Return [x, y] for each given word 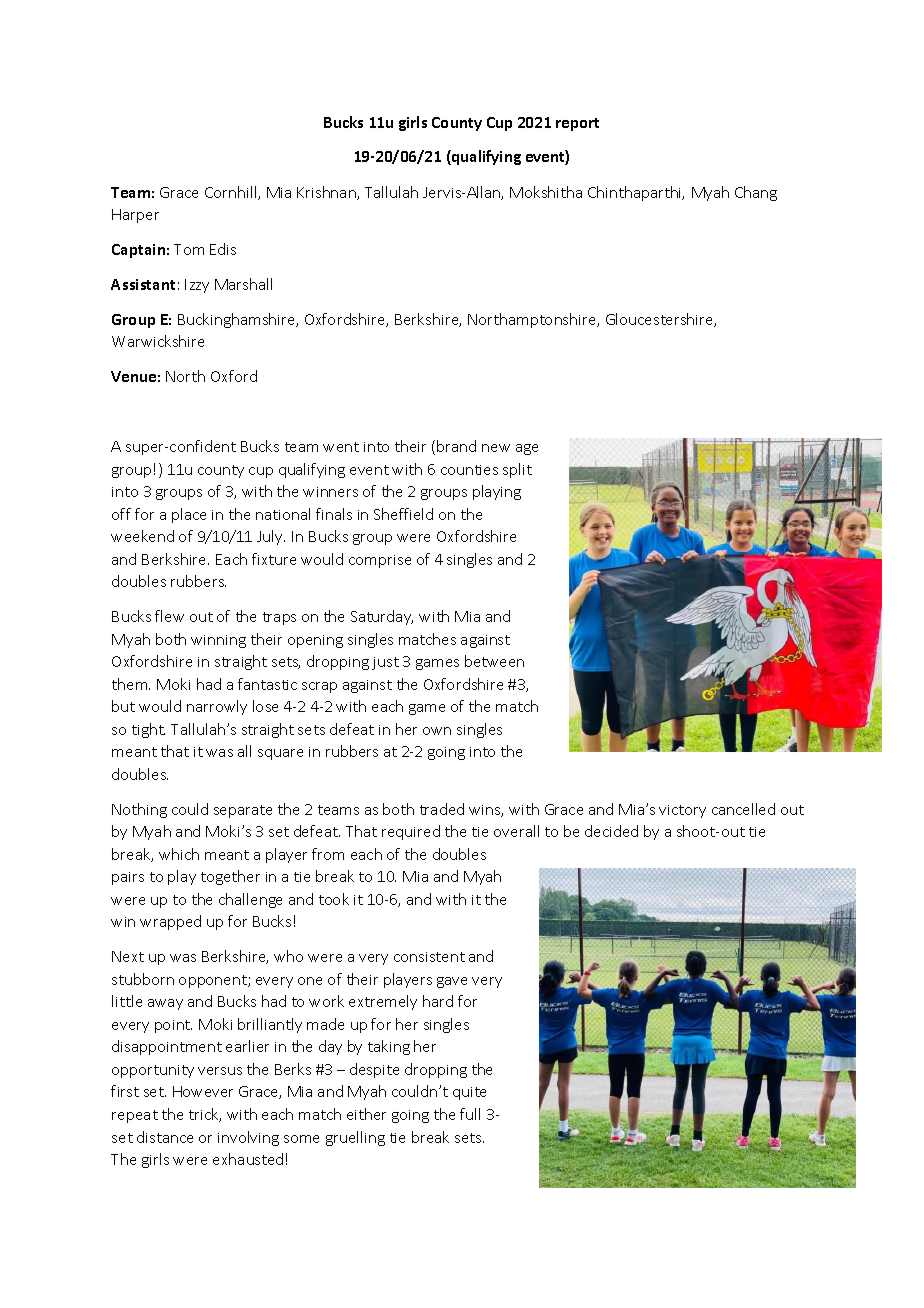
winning [218, 641]
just [385, 663]
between [494, 661]
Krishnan [327, 193]
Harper [135, 216]
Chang [756, 193]
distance [165, 1137]
